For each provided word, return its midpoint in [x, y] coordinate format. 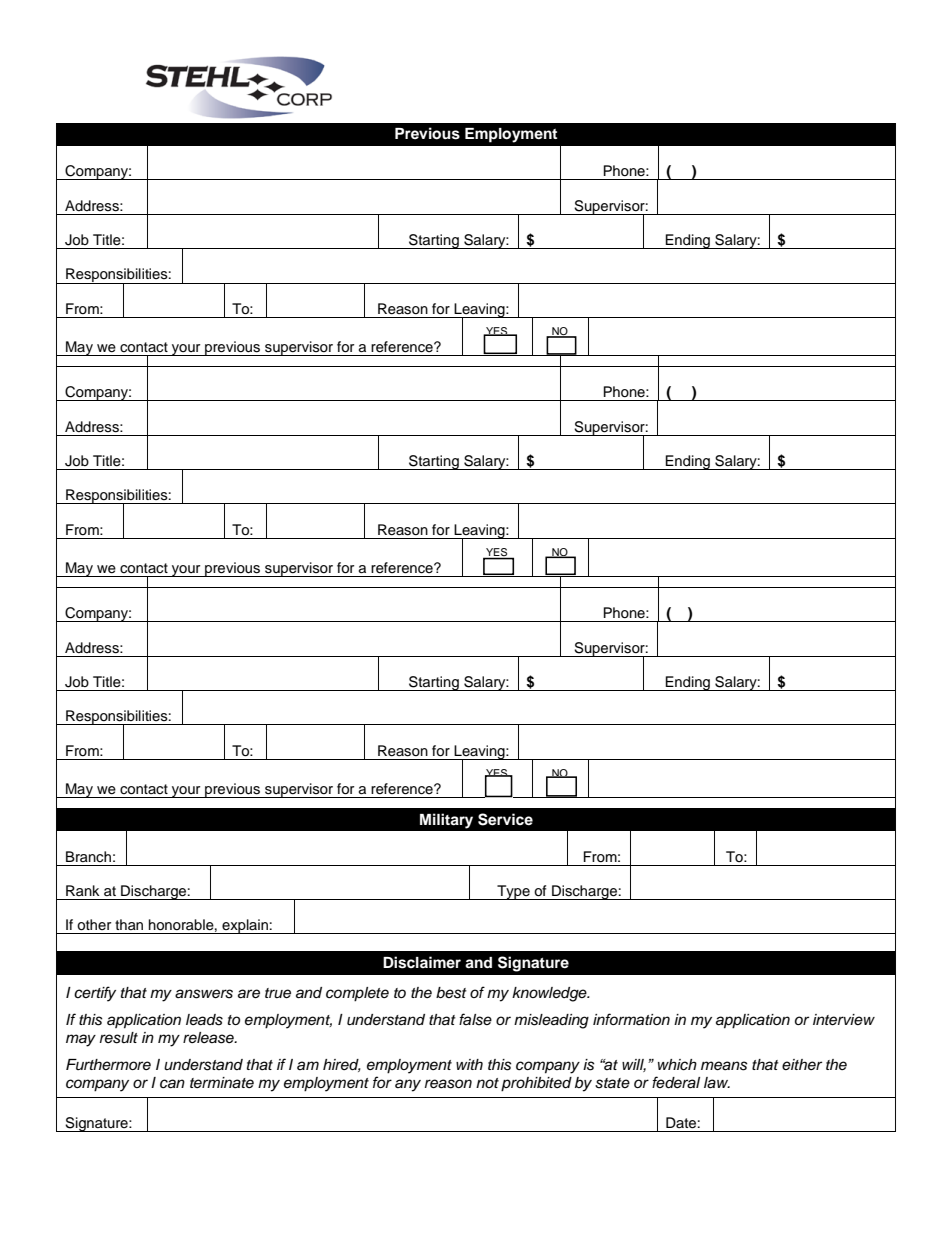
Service [505, 819]
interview [844, 1020]
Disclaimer [422, 962]
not [487, 1083]
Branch [88, 856]
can [172, 1084]
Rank [83, 890]
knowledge [550, 994]
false [475, 1019]
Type [513, 892]
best [451, 993]
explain [245, 926]
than [129, 924]
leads [204, 1020]
